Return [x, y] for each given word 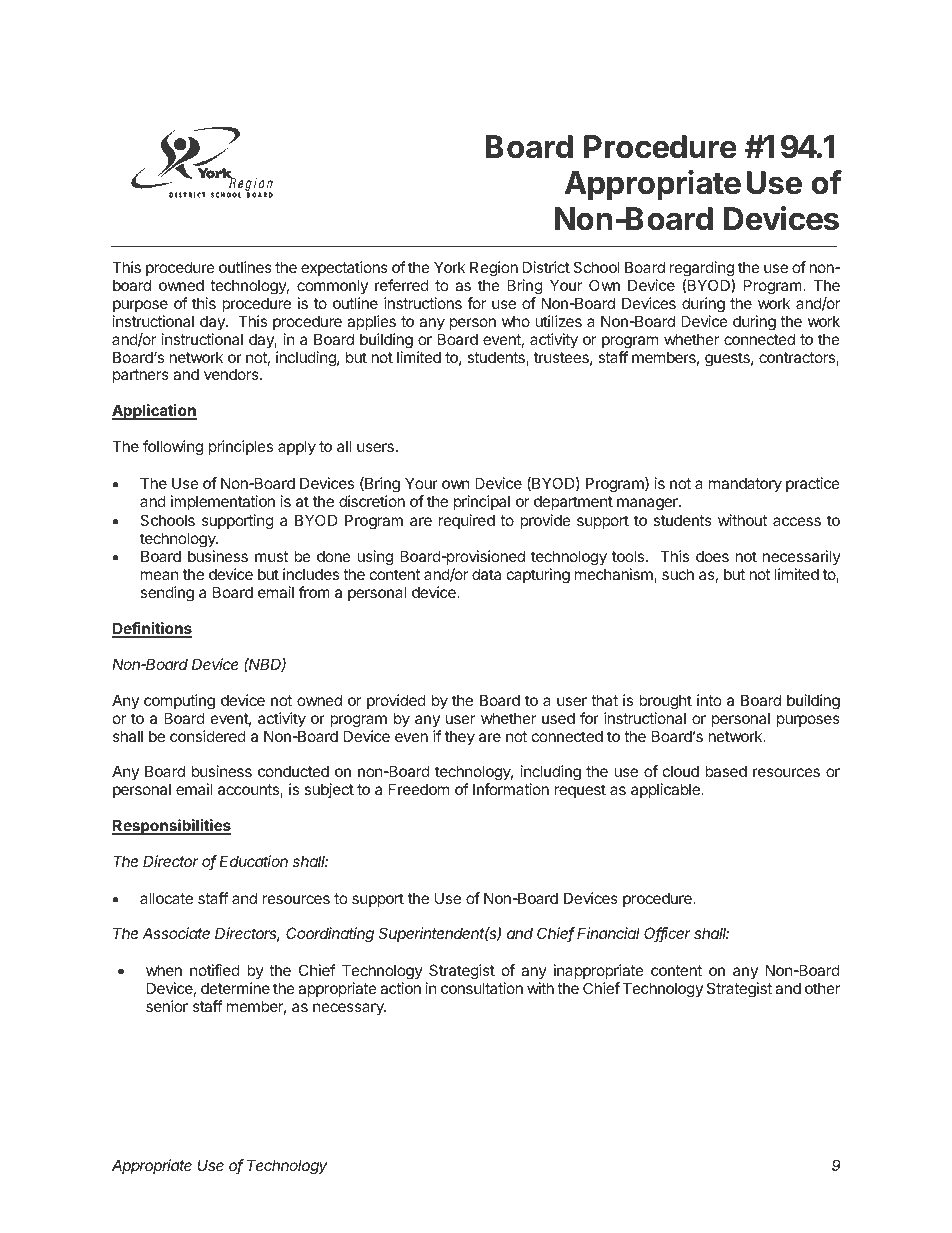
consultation [482, 988]
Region [494, 269]
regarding [702, 269]
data [486, 574]
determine [235, 988]
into [709, 700]
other [822, 988]
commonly [332, 286]
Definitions [152, 629]
